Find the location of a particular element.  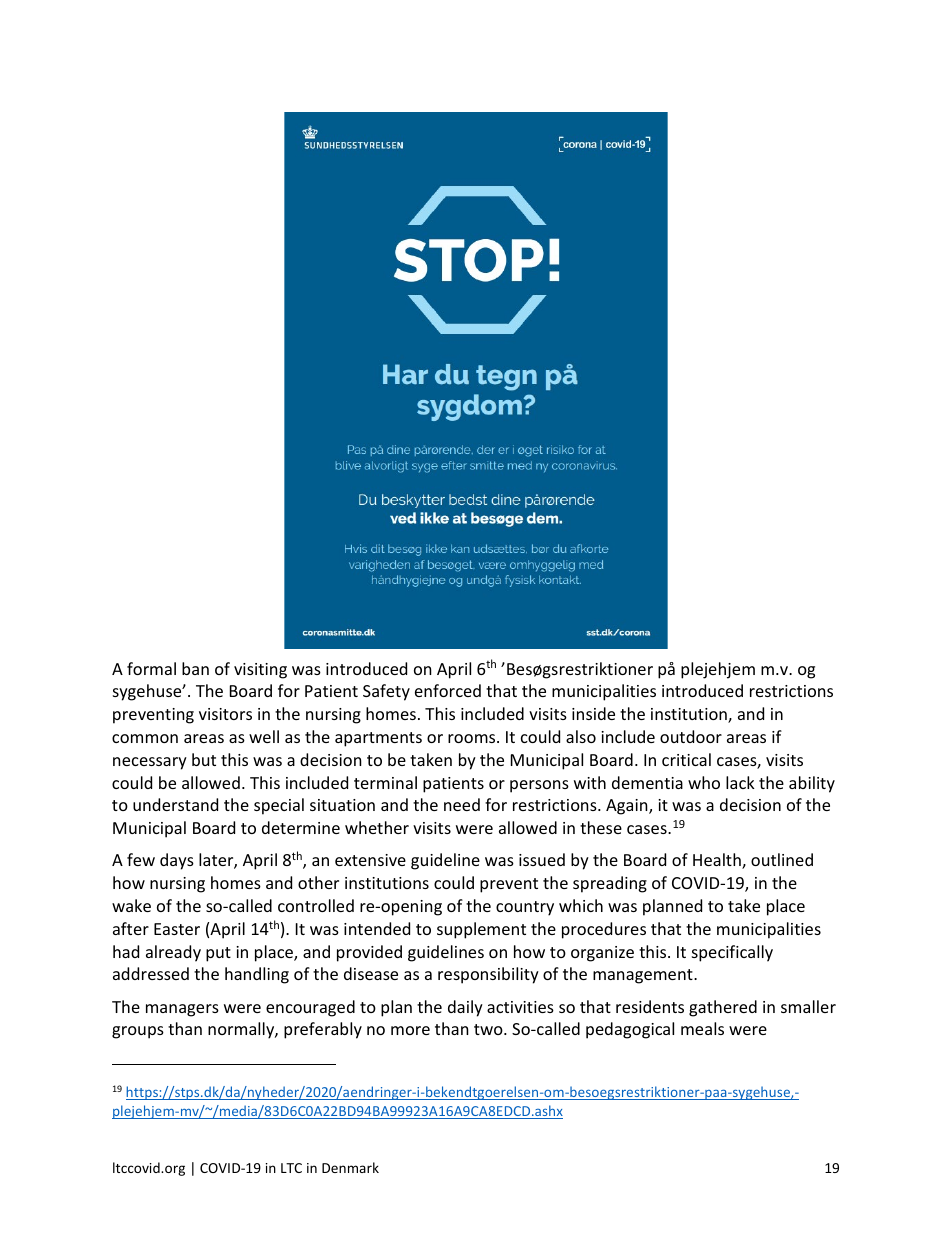

enforced is located at coordinates (448, 690).
